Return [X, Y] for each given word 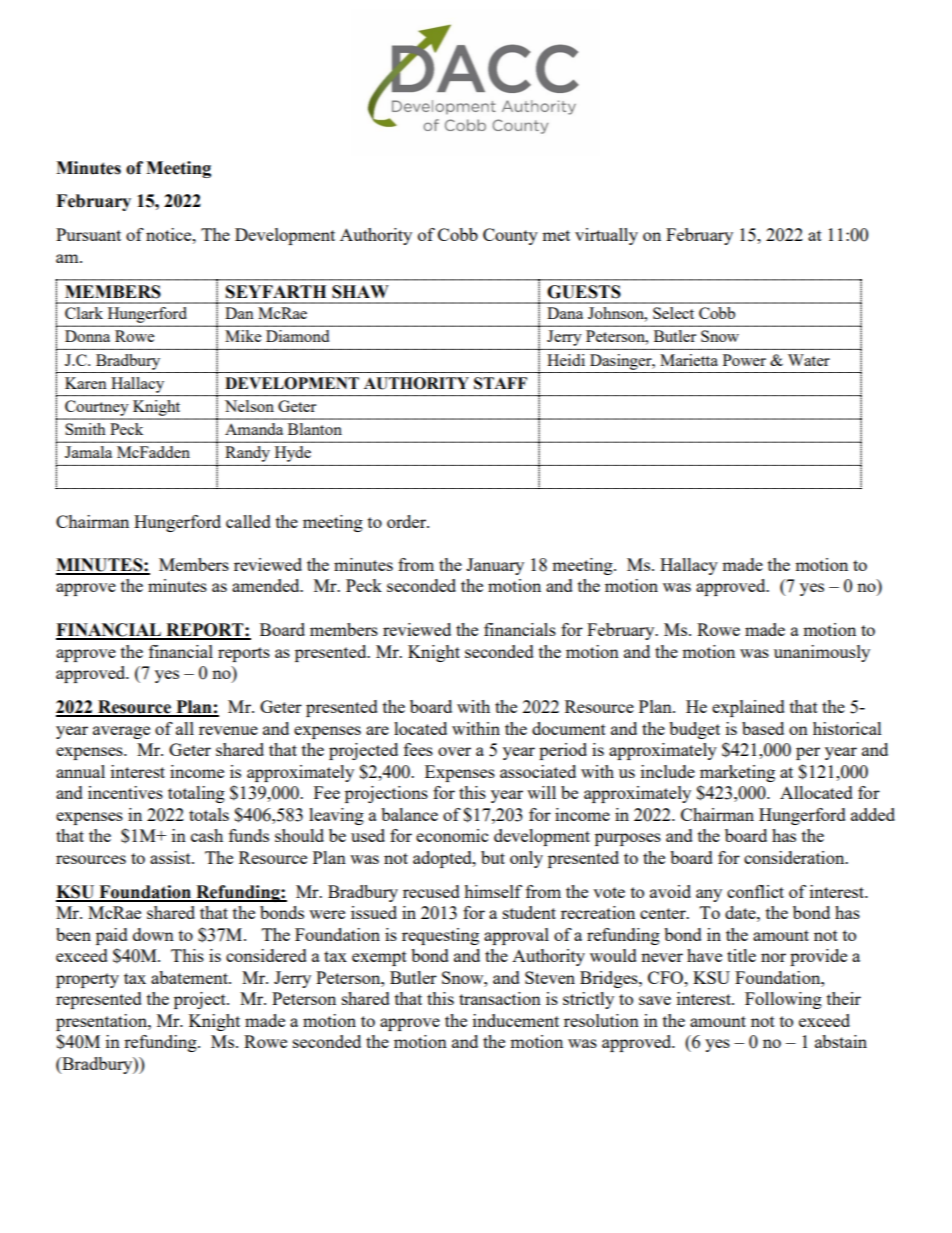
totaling [196, 794]
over [454, 751]
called [248, 521]
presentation [102, 1022]
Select [673, 313]
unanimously [822, 653]
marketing [737, 773]
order [408, 521]
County [510, 236]
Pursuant [88, 234]
